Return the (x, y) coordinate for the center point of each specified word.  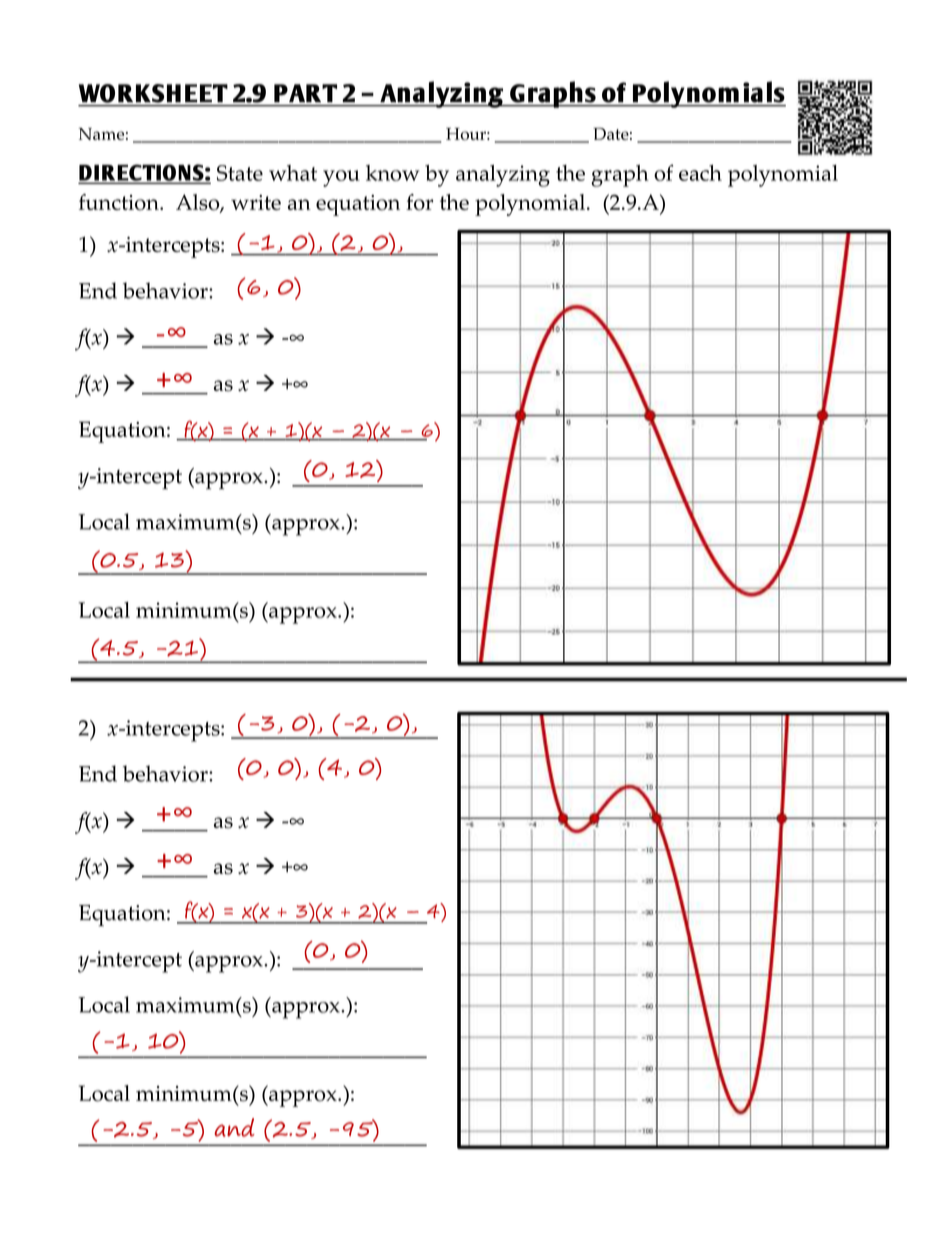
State (240, 173)
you (341, 178)
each (700, 173)
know (392, 173)
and (234, 1127)
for (419, 202)
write (256, 202)
